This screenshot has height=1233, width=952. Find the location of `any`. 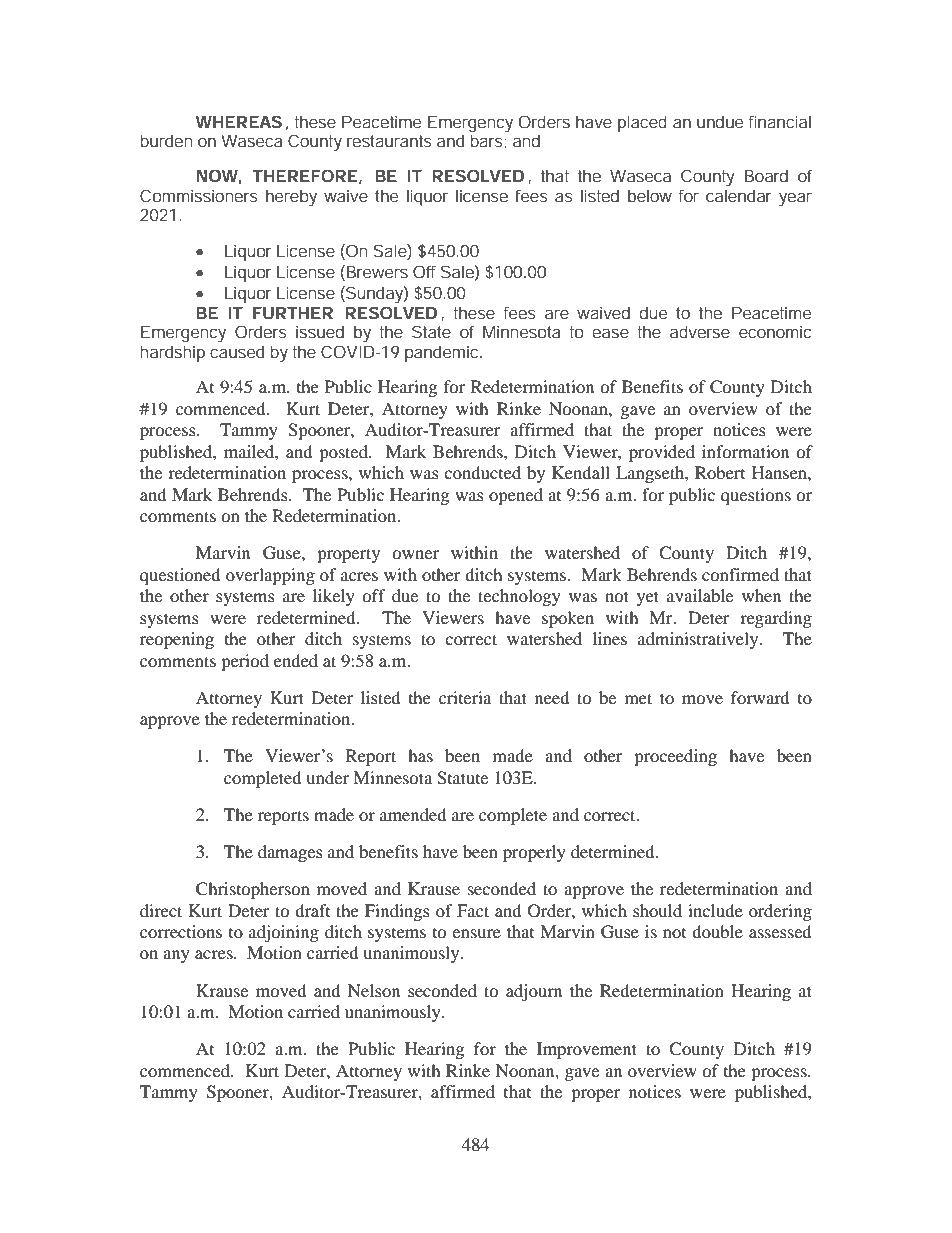

any is located at coordinates (176, 956).
